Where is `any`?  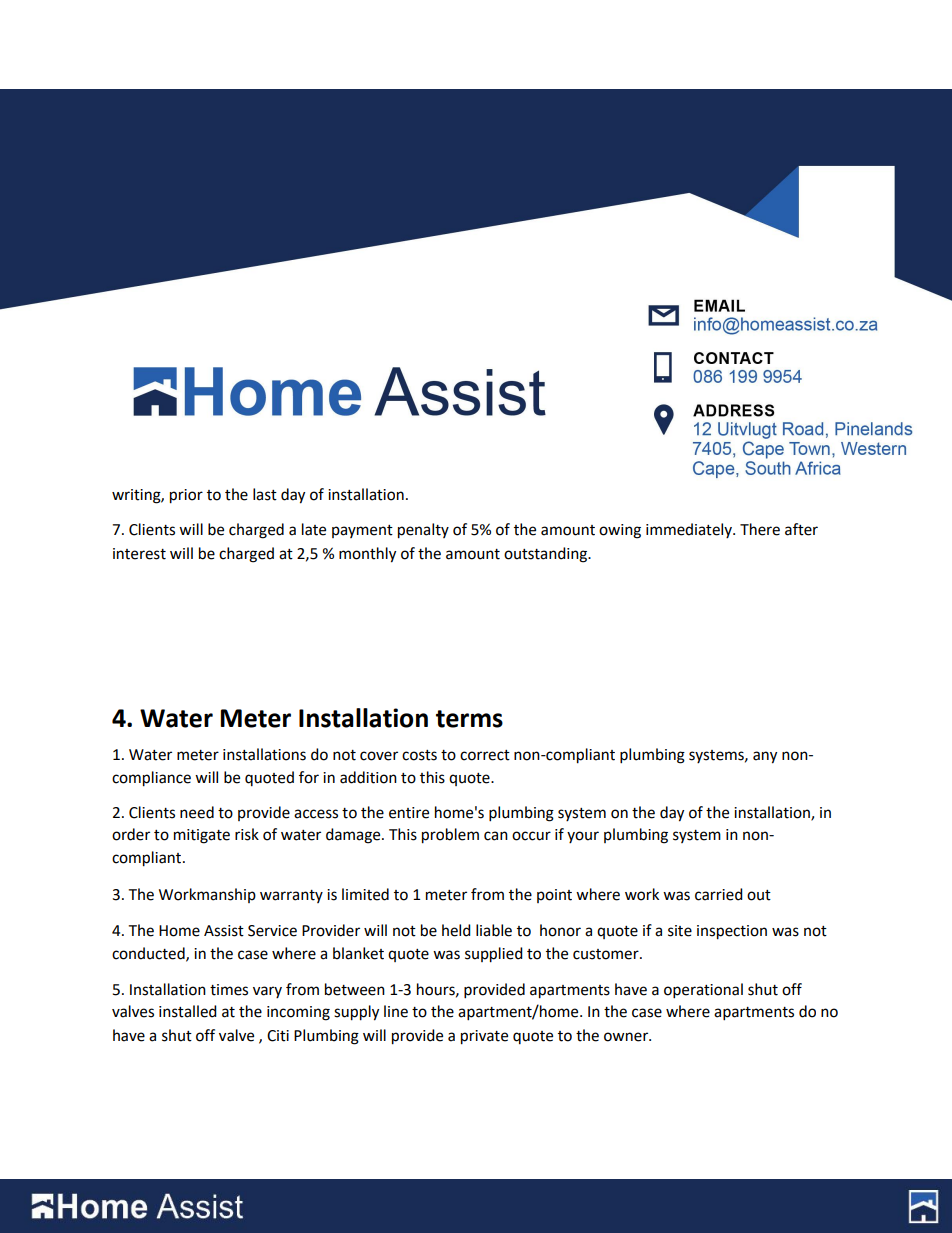 any is located at coordinates (765, 757).
